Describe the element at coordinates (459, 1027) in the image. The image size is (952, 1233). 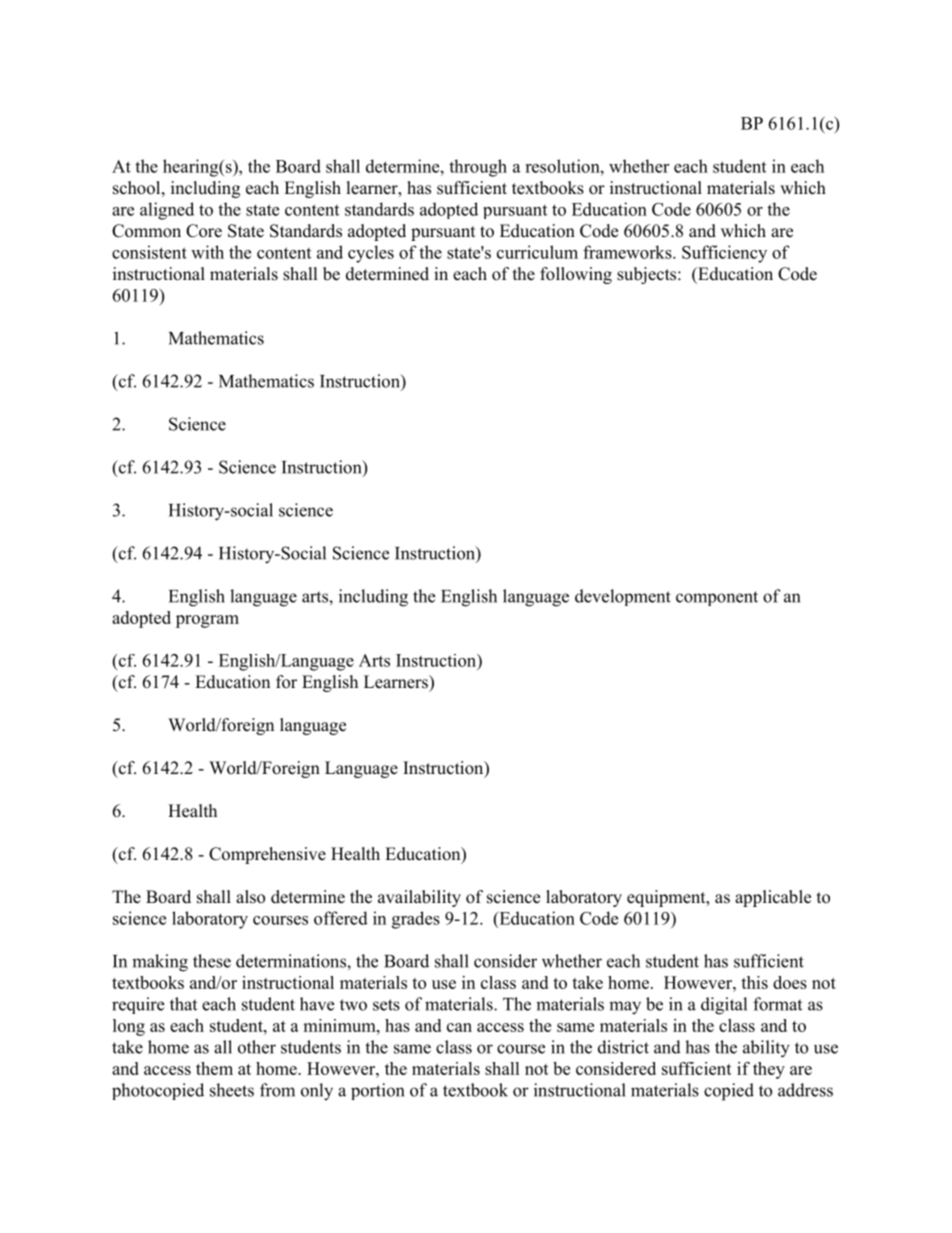
I see `can` at that location.
